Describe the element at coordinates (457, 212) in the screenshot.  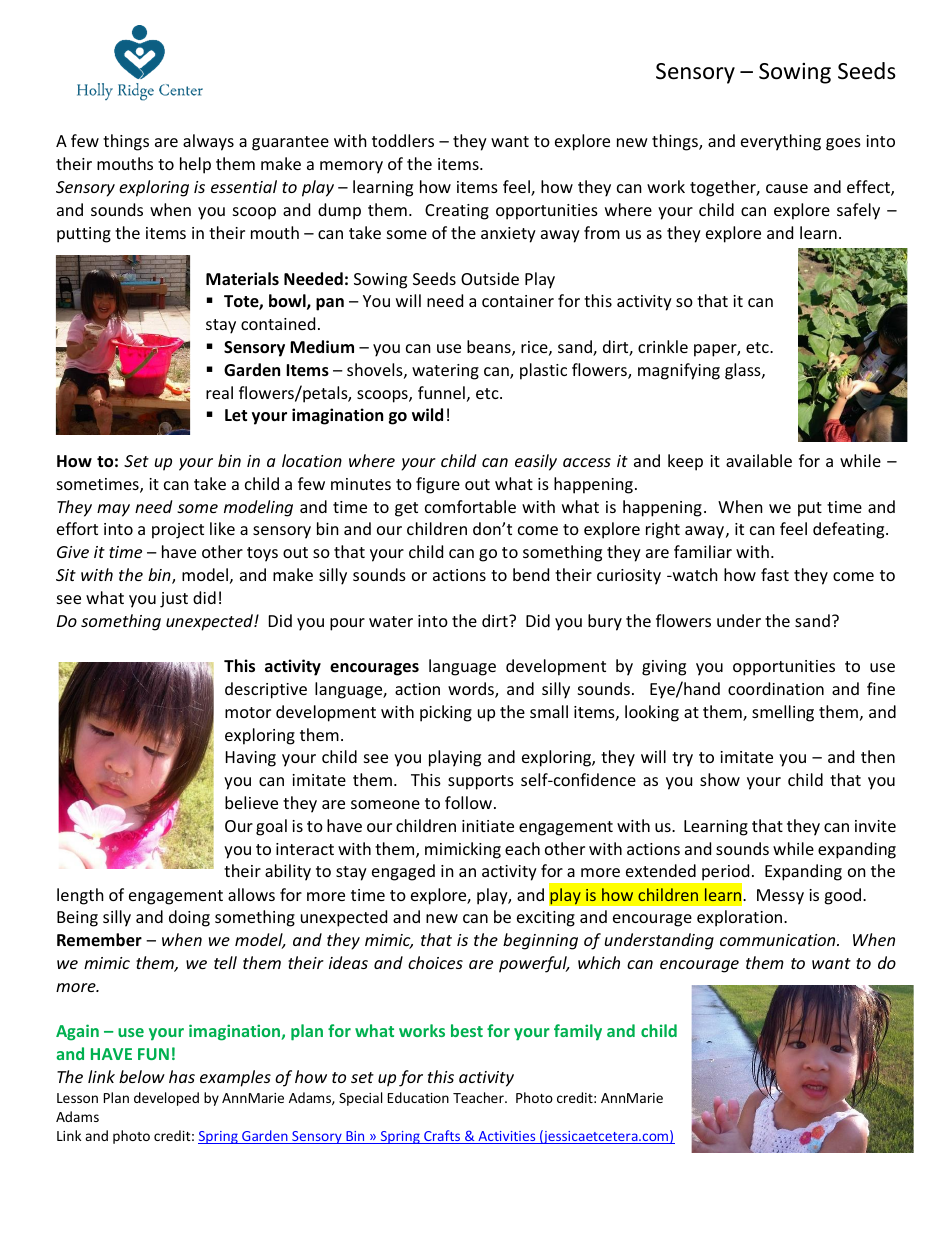
I see `Creating` at that location.
